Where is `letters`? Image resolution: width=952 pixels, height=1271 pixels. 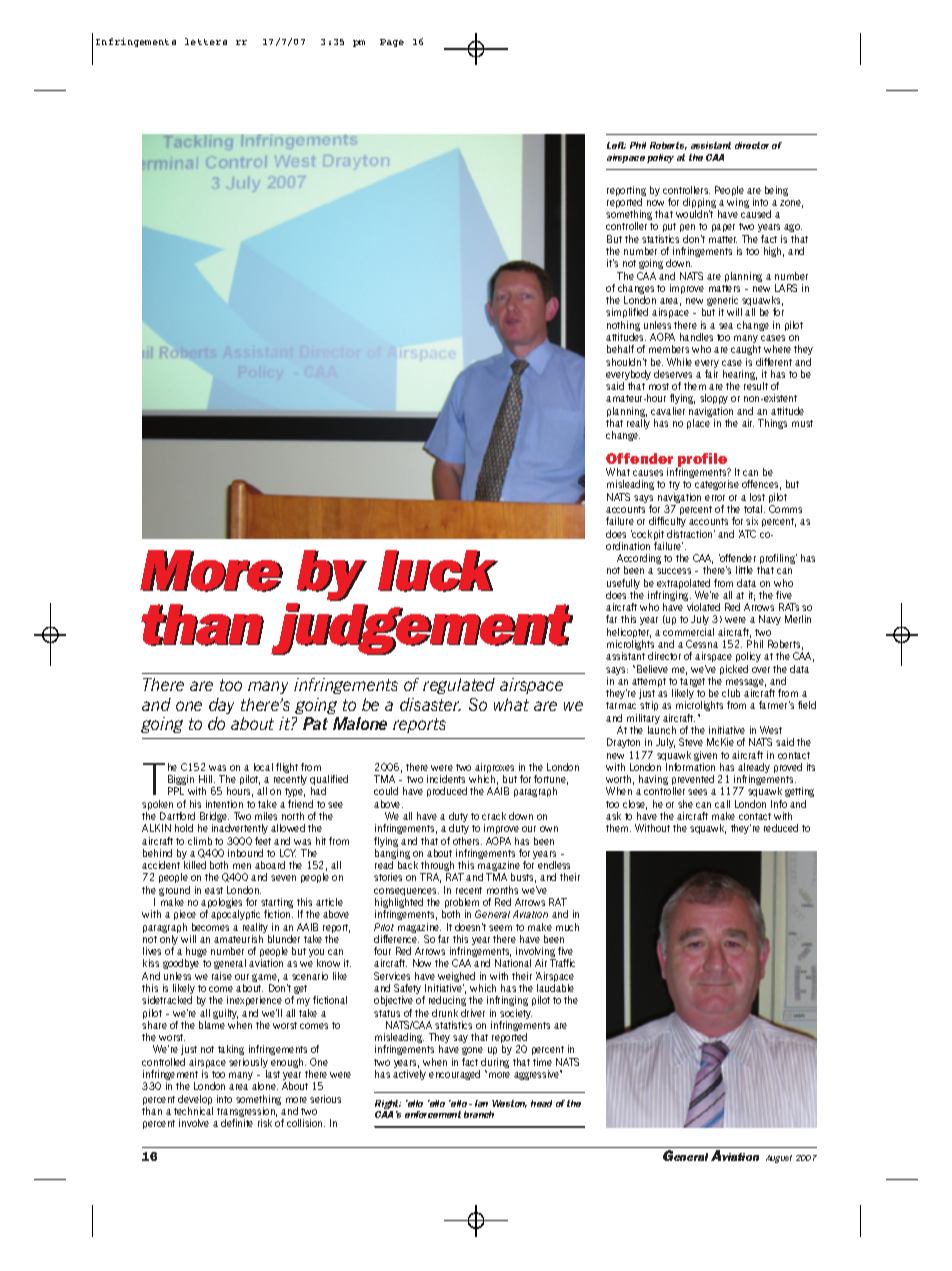
letters is located at coordinates (206, 41).
